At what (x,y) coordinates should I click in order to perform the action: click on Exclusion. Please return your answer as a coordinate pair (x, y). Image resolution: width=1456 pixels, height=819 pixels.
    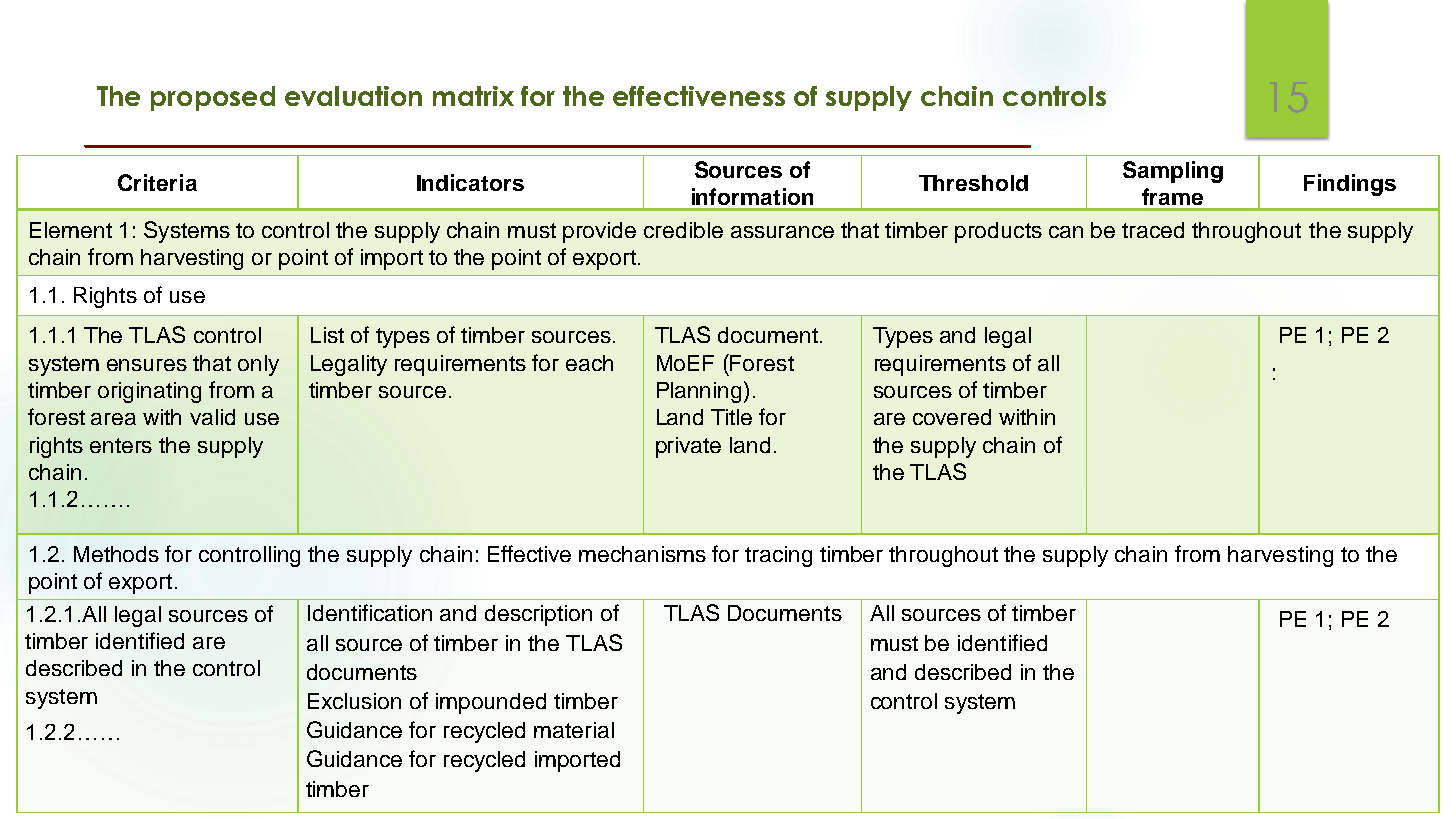
    Looking at the image, I should click on (354, 701).
